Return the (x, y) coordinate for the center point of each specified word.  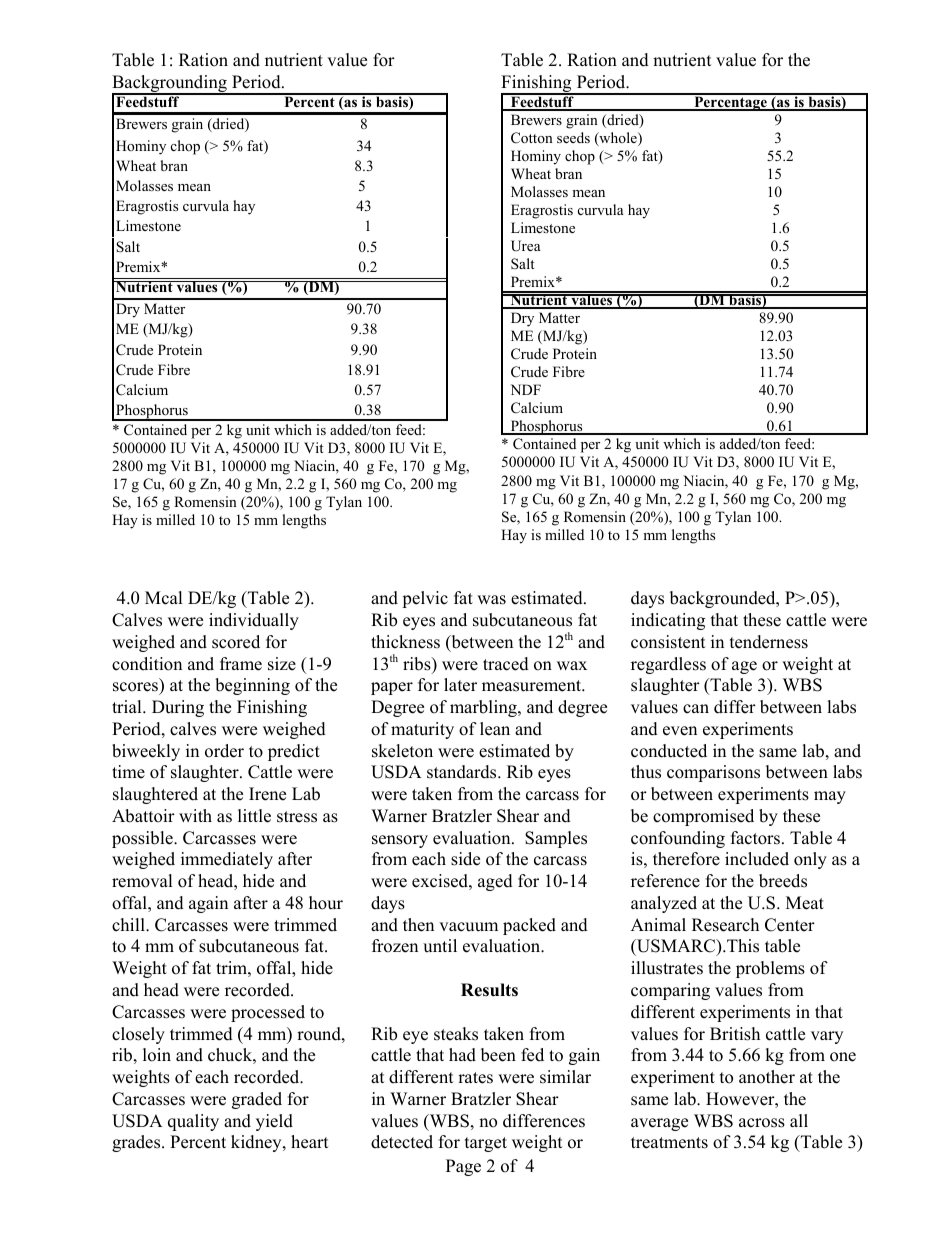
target (486, 1144)
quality (193, 1122)
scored (236, 642)
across (762, 1123)
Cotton (532, 138)
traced (506, 664)
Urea (526, 246)
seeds (573, 137)
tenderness (769, 642)
